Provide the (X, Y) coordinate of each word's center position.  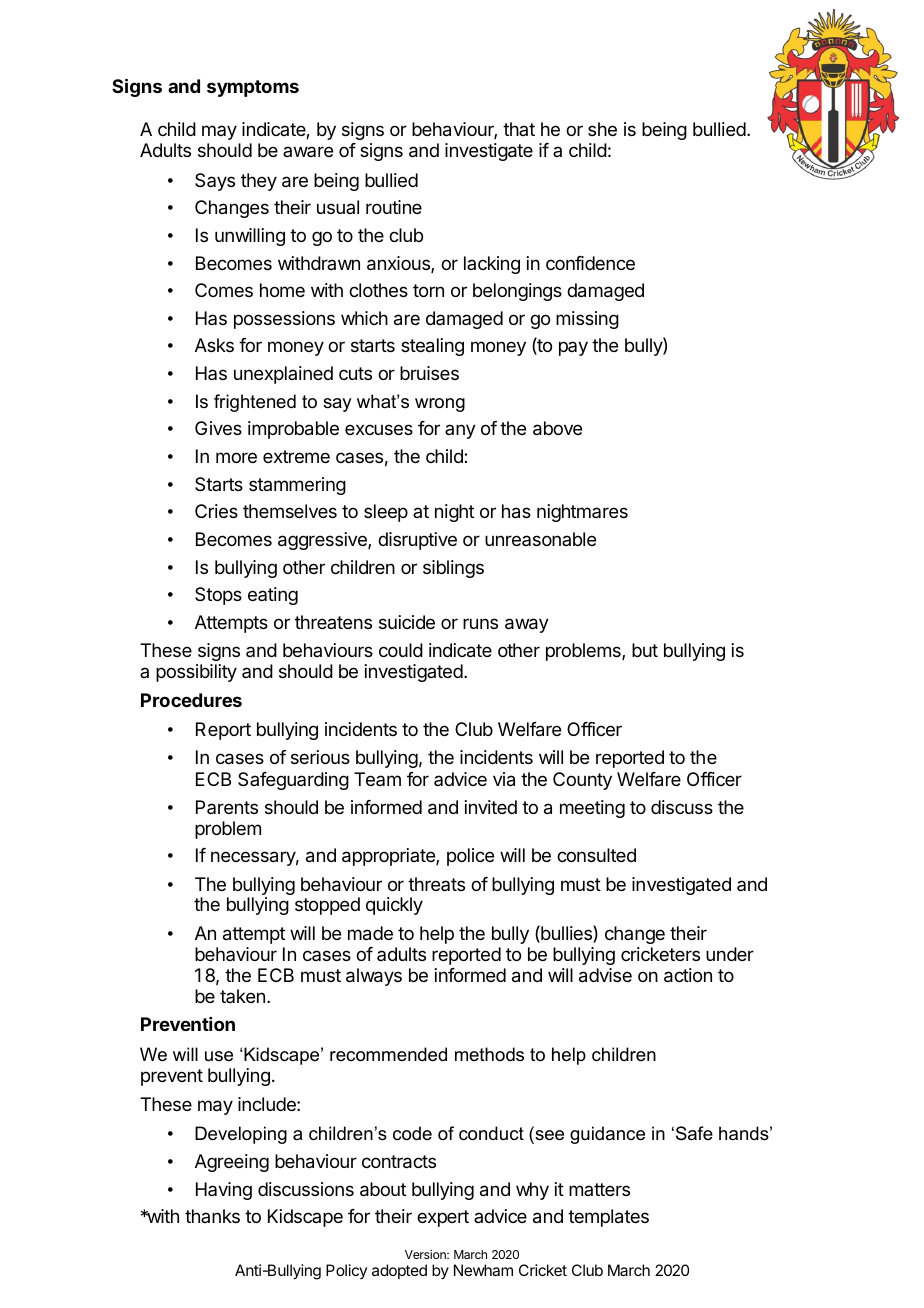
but (645, 650)
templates (608, 1218)
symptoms (253, 88)
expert (443, 1218)
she (602, 129)
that (519, 129)
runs (480, 623)
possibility (196, 673)
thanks (212, 1216)
